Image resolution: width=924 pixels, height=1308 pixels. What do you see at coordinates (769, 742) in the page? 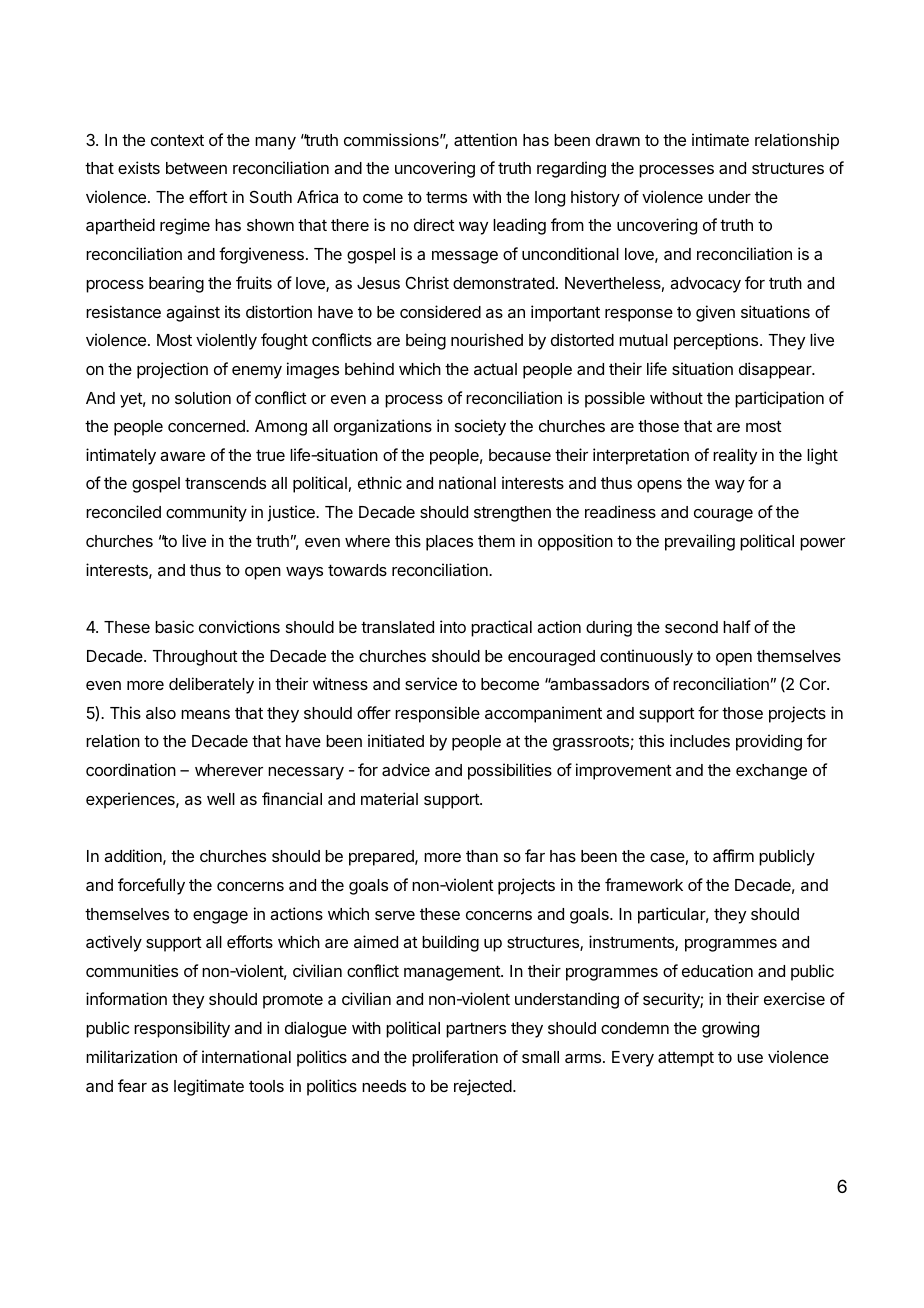
I see `providing` at bounding box center [769, 742].
